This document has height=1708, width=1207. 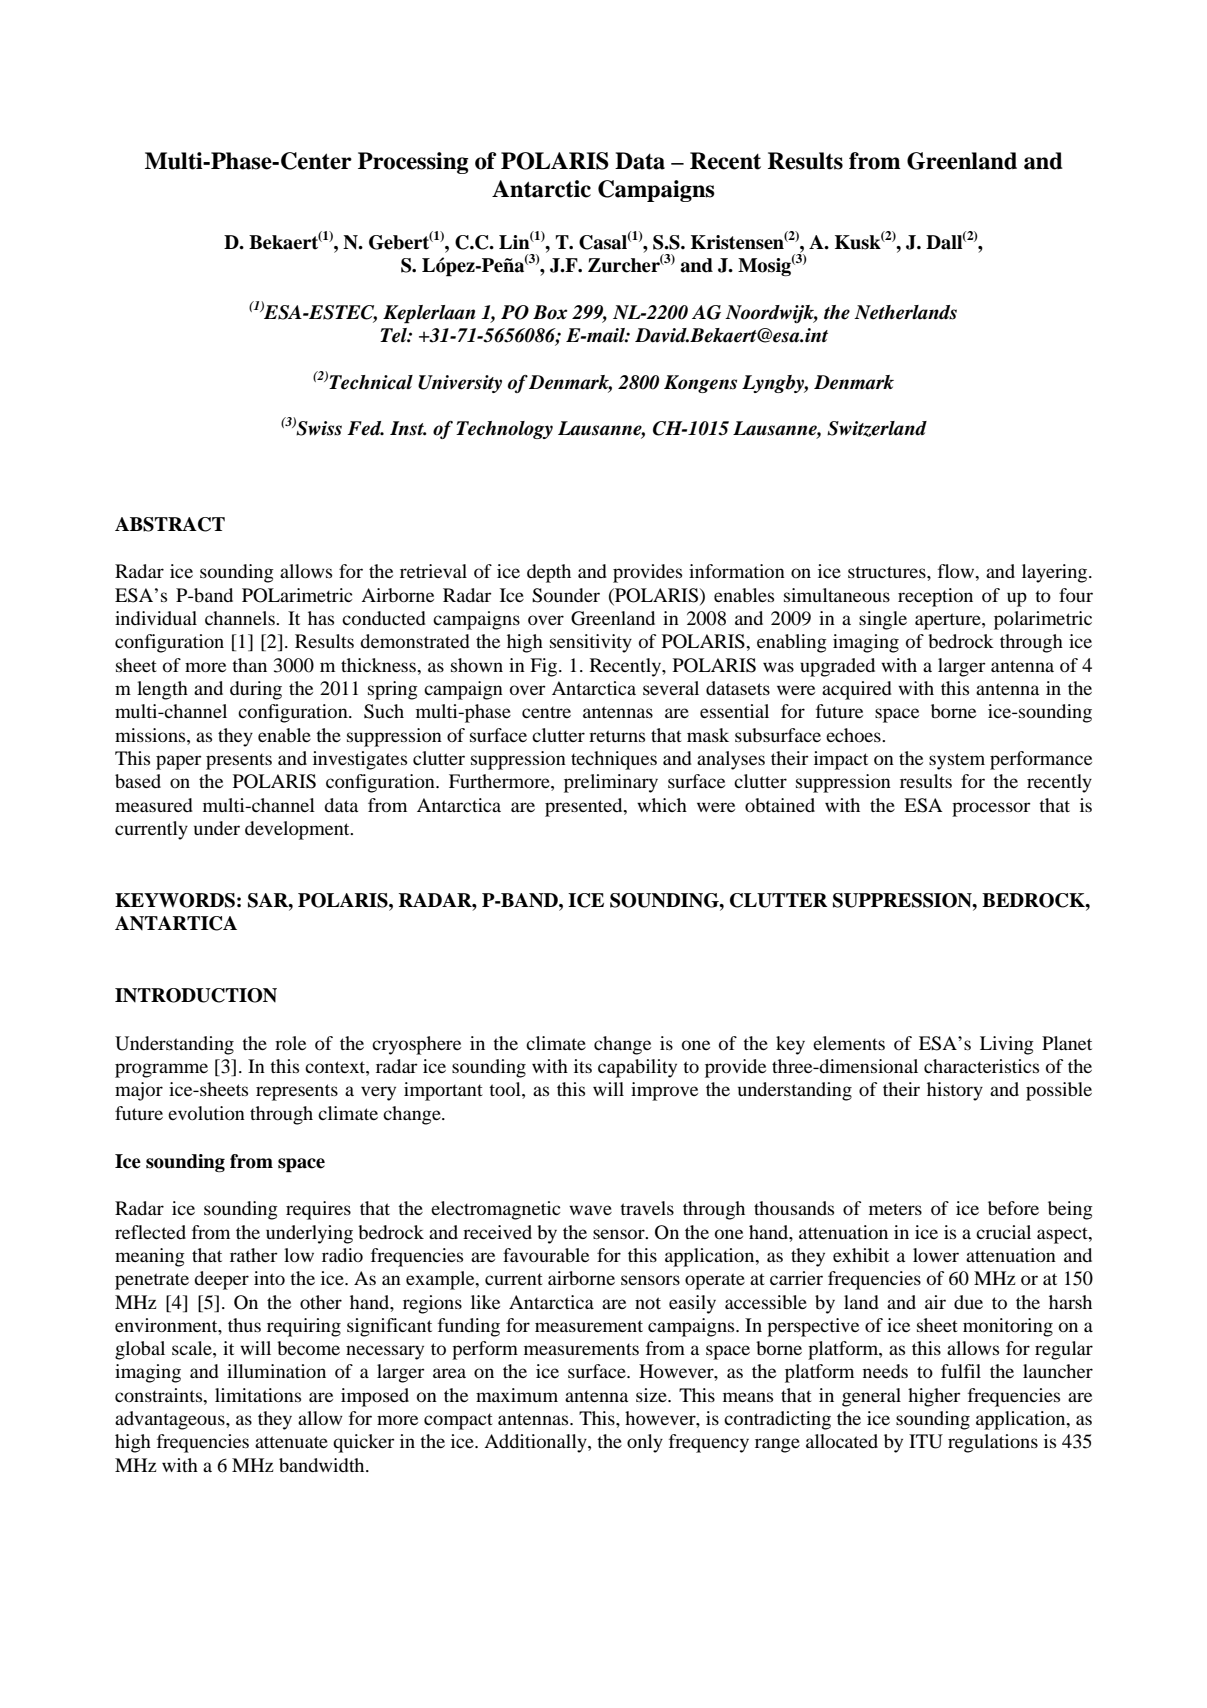 I want to click on its, so click(x=583, y=1066).
